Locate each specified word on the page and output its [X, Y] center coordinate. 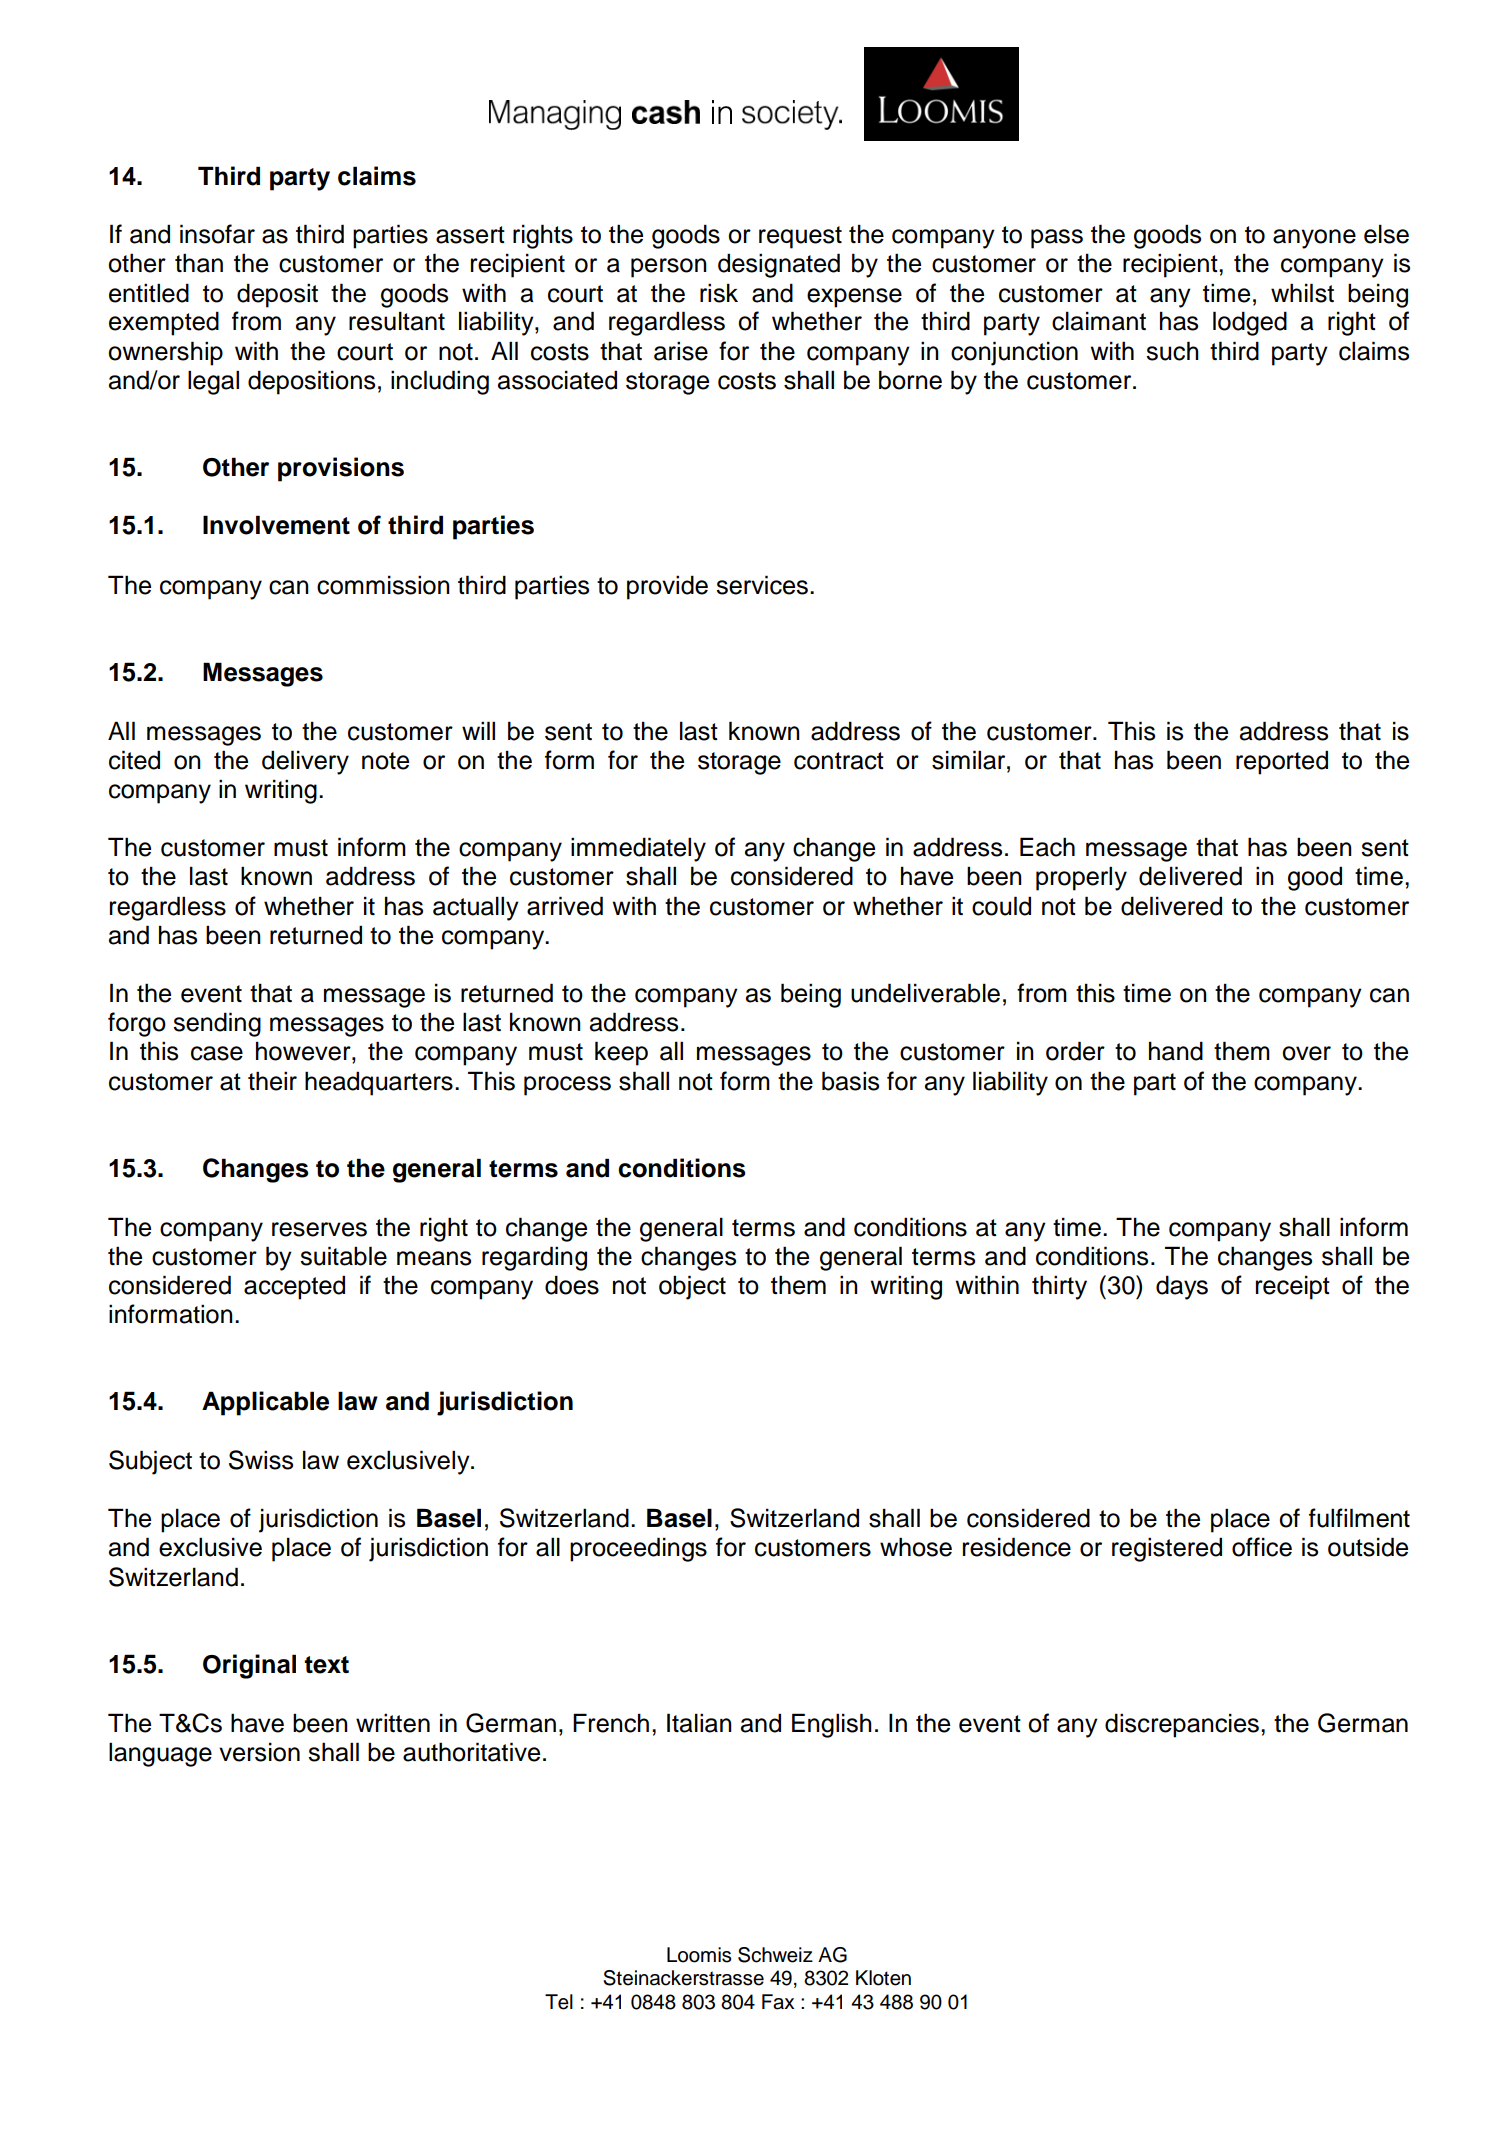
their [272, 1081]
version [259, 1752]
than [199, 263]
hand [1176, 1051]
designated [779, 265]
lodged [1250, 323]
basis [850, 1081]
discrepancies [1182, 1725]
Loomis [699, 1955]
